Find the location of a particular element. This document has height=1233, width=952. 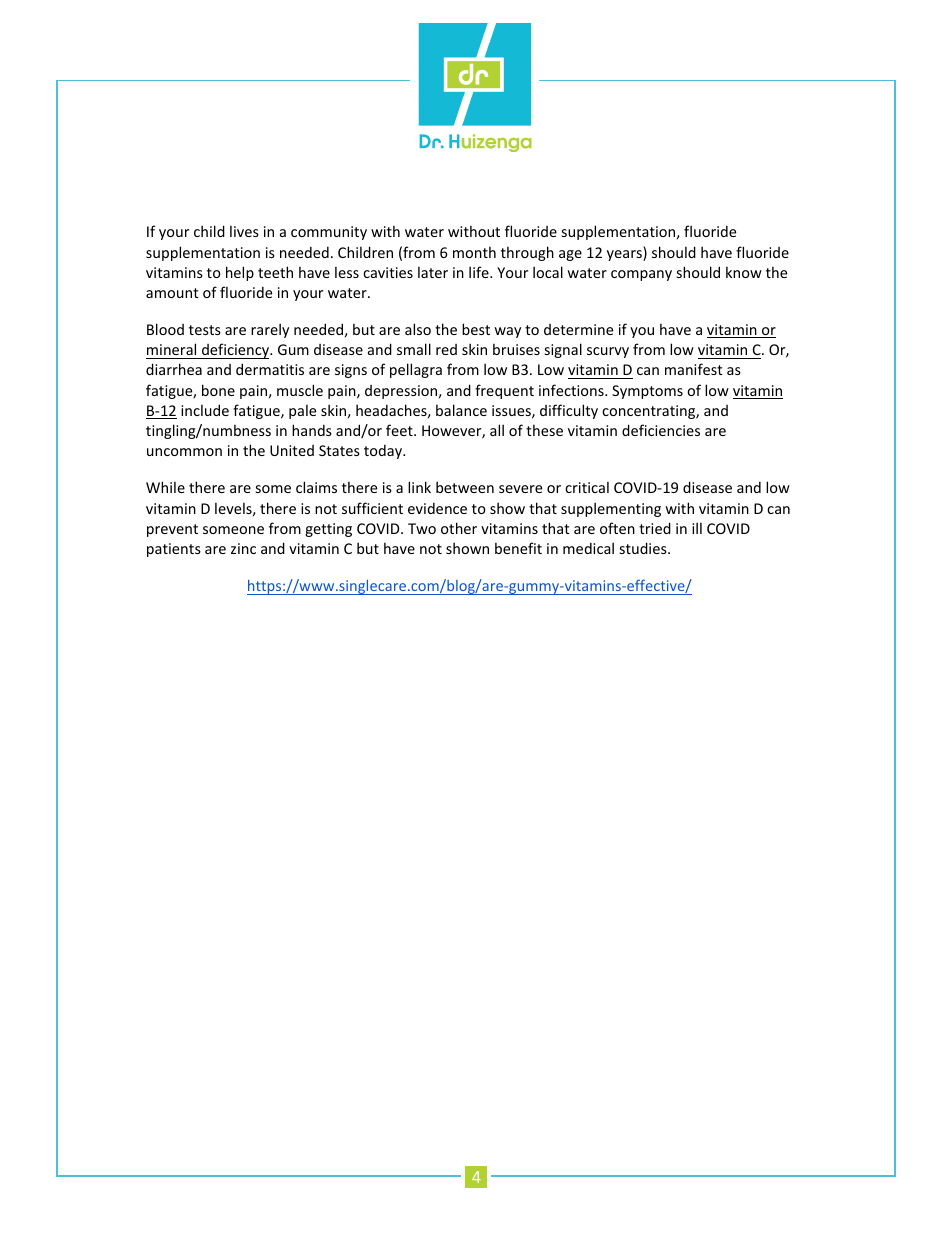

lives is located at coordinates (244, 231).
